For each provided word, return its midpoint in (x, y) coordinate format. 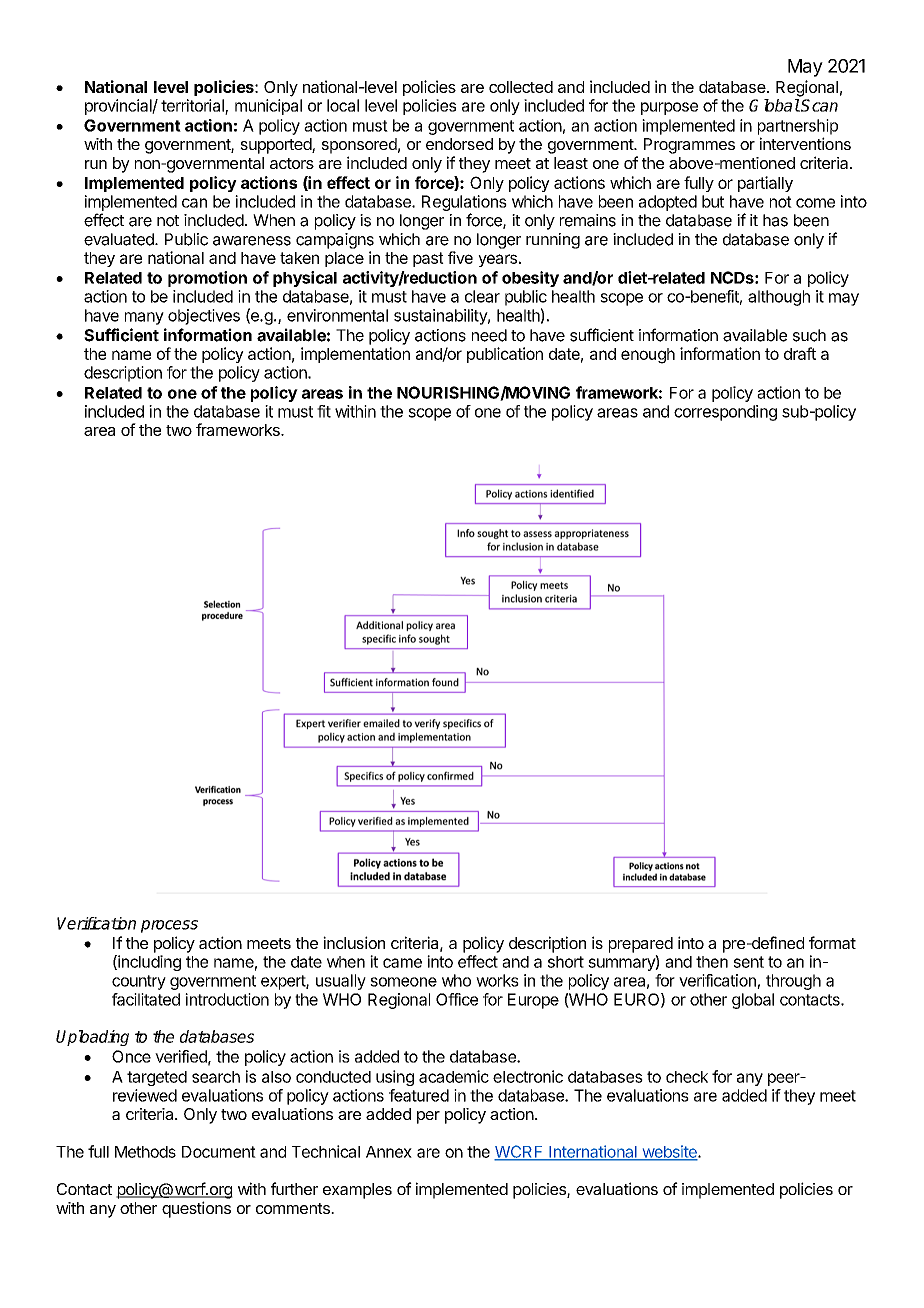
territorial (193, 106)
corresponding (725, 413)
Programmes (689, 146)
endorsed (459, 144)
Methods (145, 1152)
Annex (389, 1152)
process (169, 926)
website (669, 1152)
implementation (355, 355)
